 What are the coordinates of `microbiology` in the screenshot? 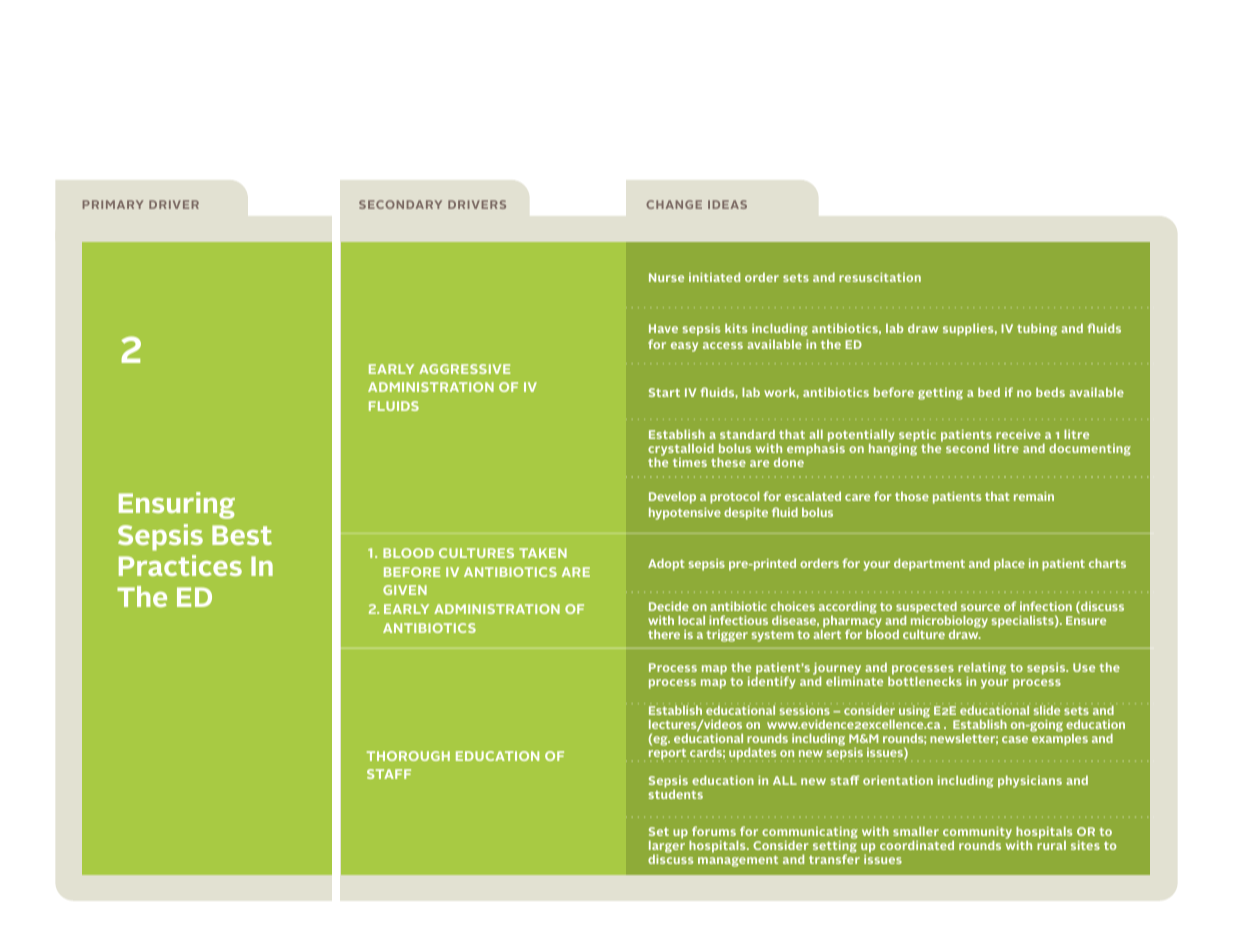 It's located at (949, 621).
